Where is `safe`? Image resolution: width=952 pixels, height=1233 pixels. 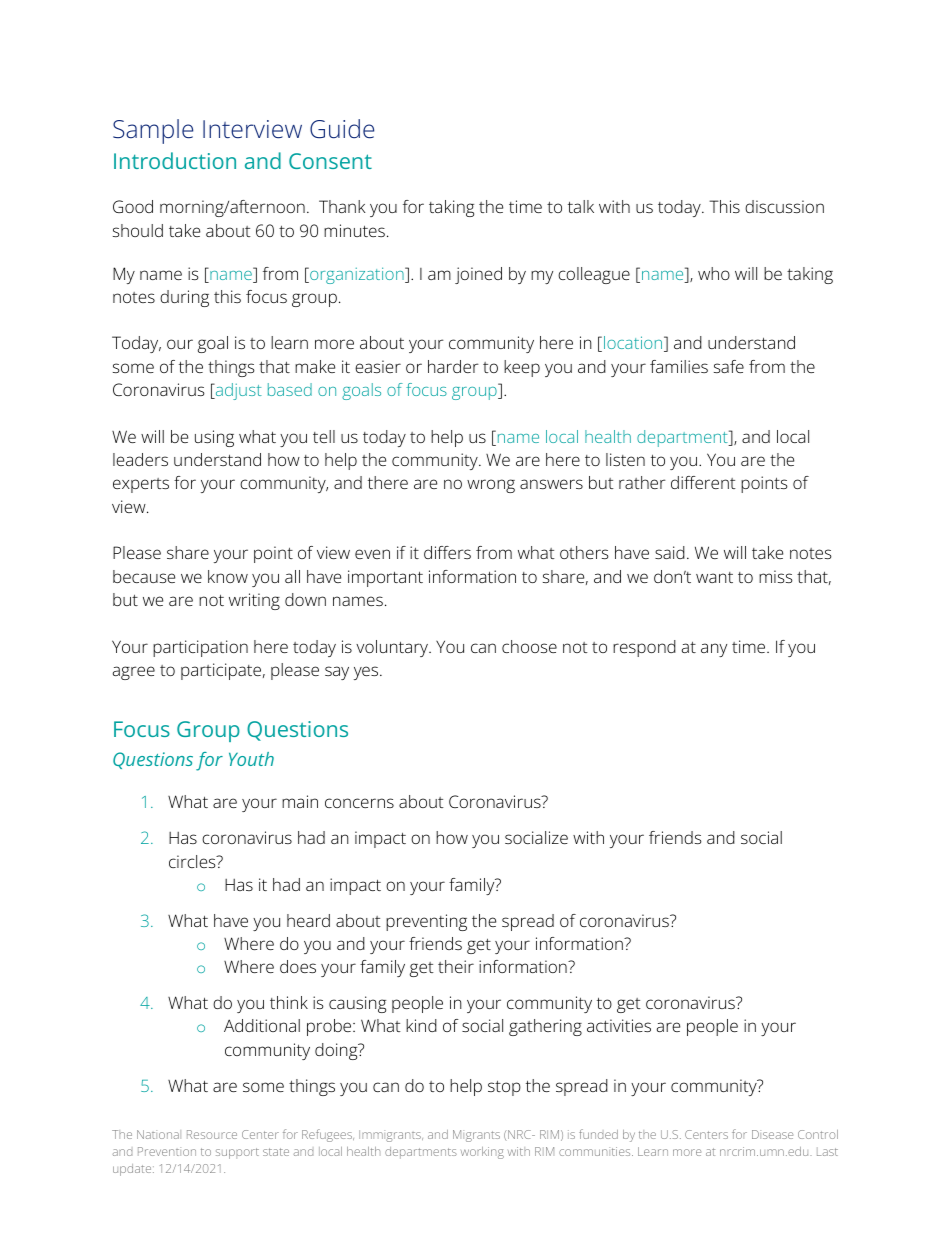 safe is located at coordinates (729, 366).
